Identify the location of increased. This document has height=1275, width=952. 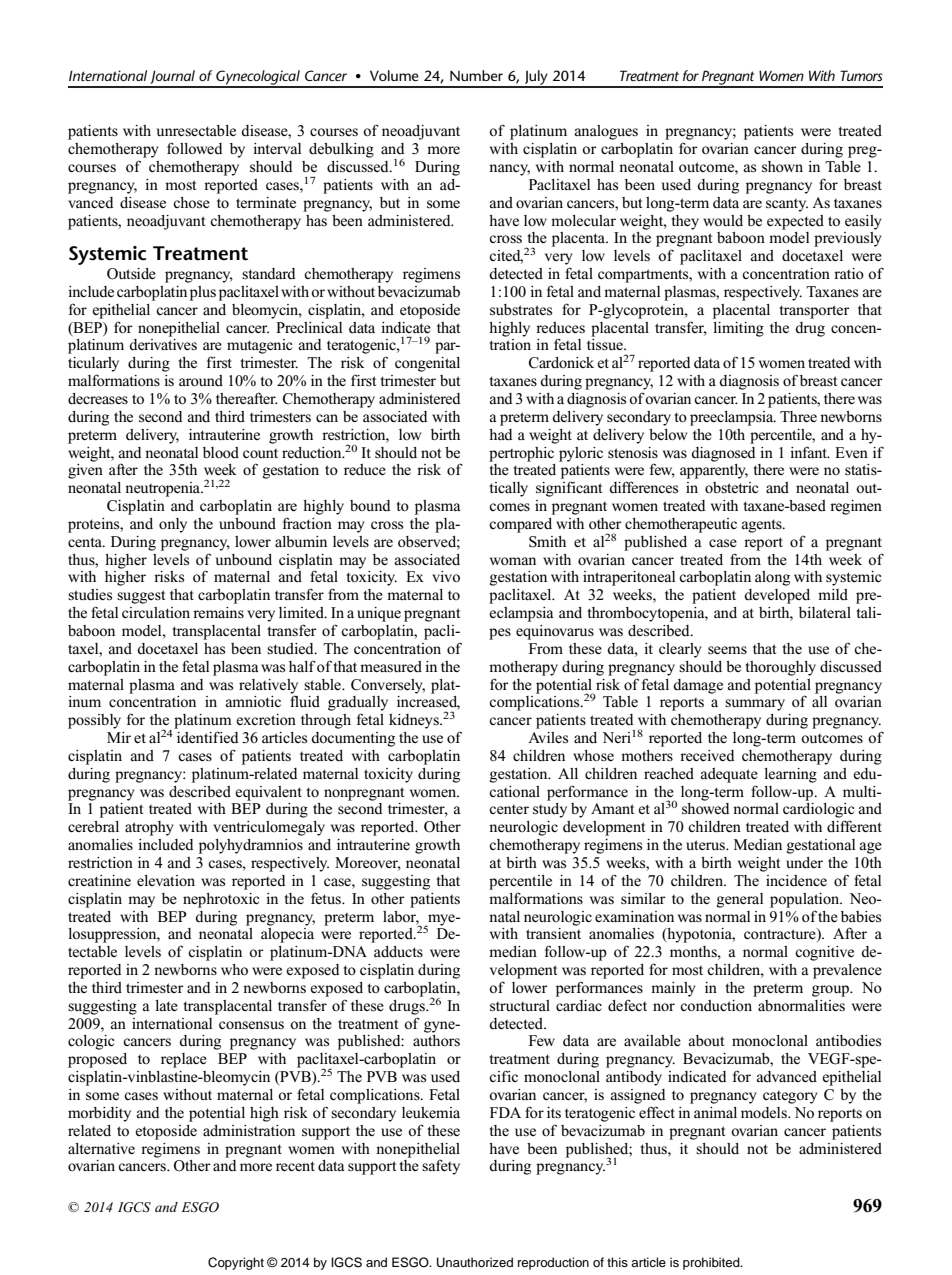
(428, 703).
